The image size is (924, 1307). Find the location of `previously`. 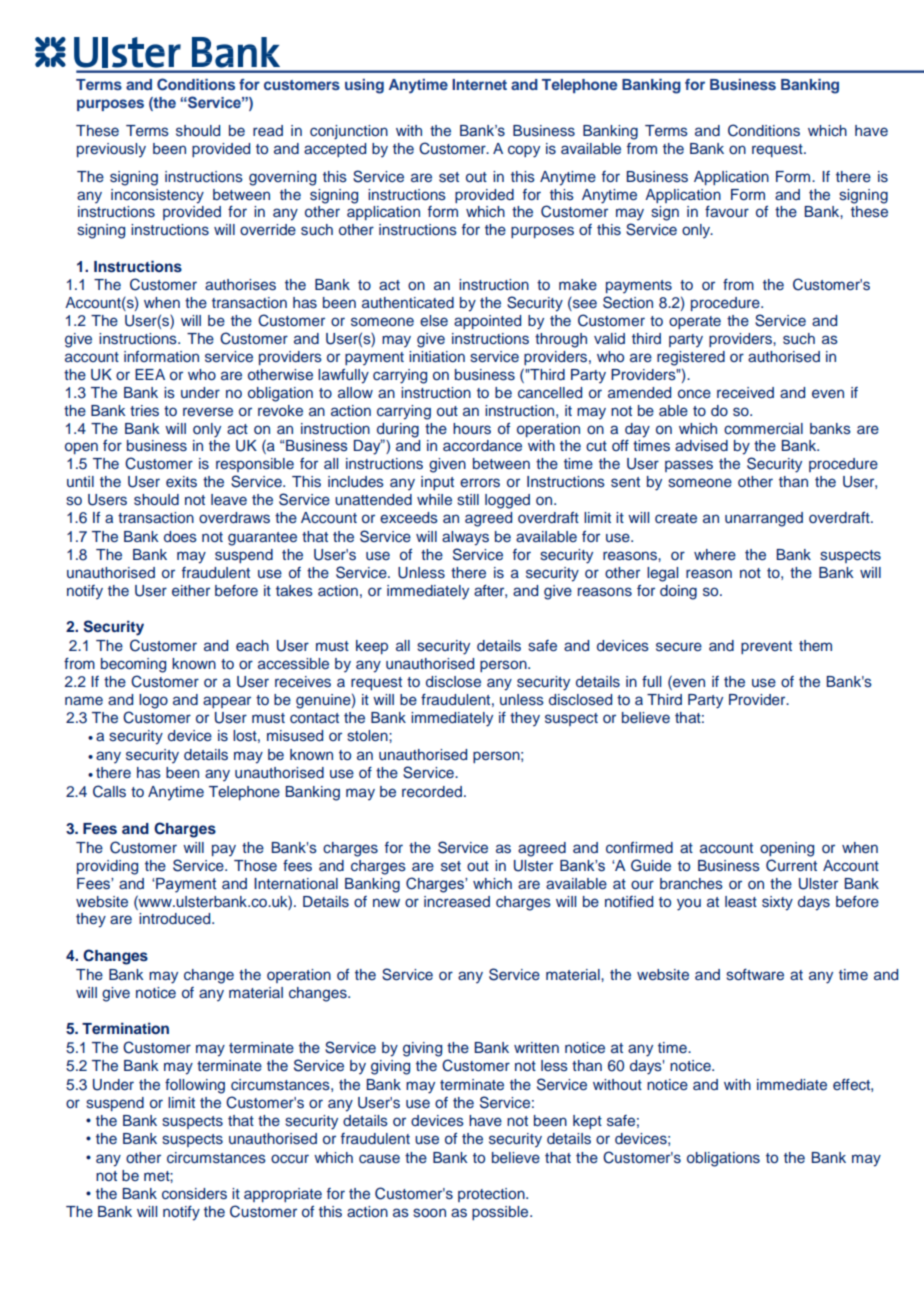

previously is located at coordinates (111, 150).
